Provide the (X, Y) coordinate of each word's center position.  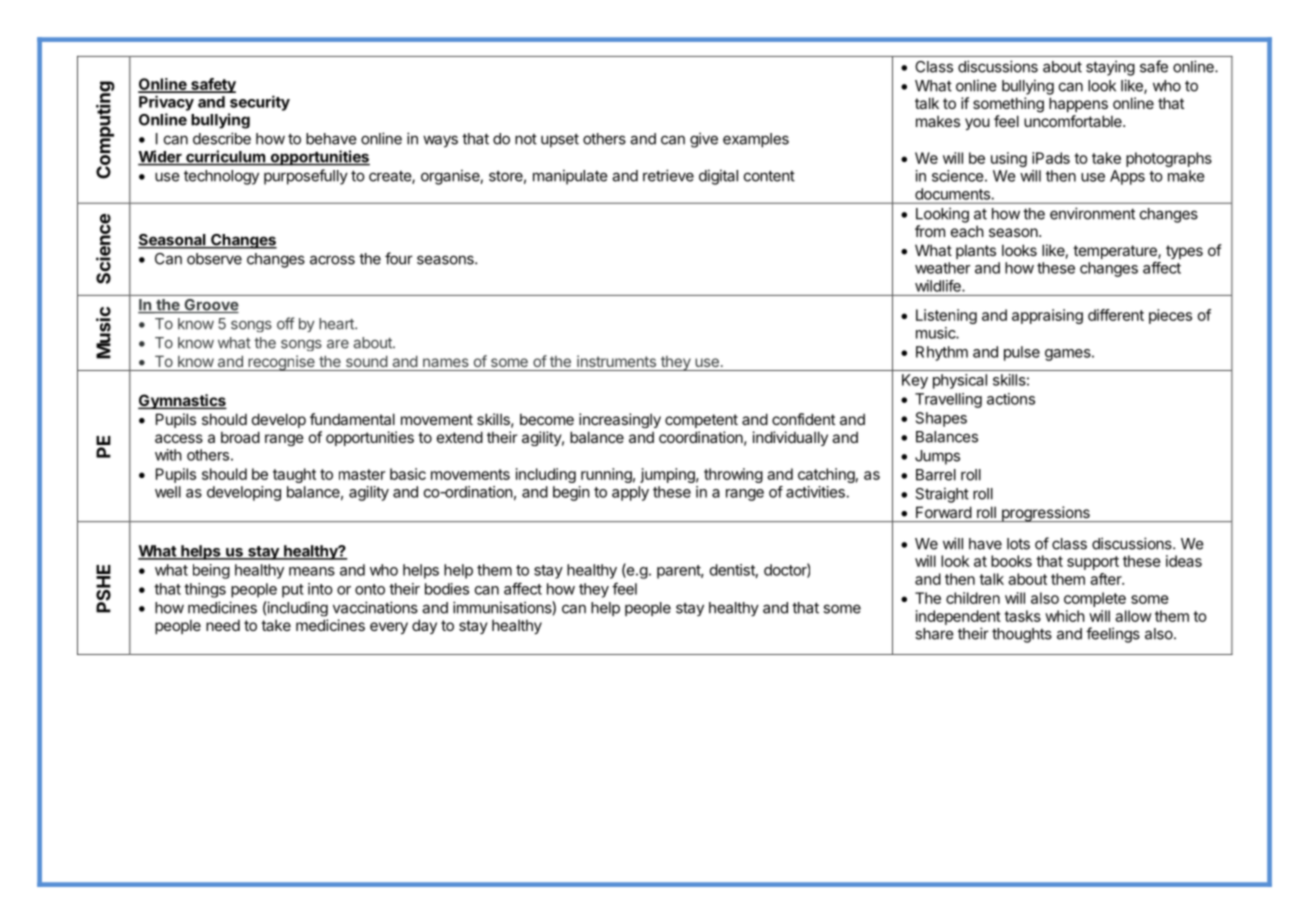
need (223, 625)
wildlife (939, 286)
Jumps (937, 457)
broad (240, 437)
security (260, 103)
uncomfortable (1074, 121)
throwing (733, 475)
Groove (210, 306)
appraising (1047, 316)
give (704, 140)
